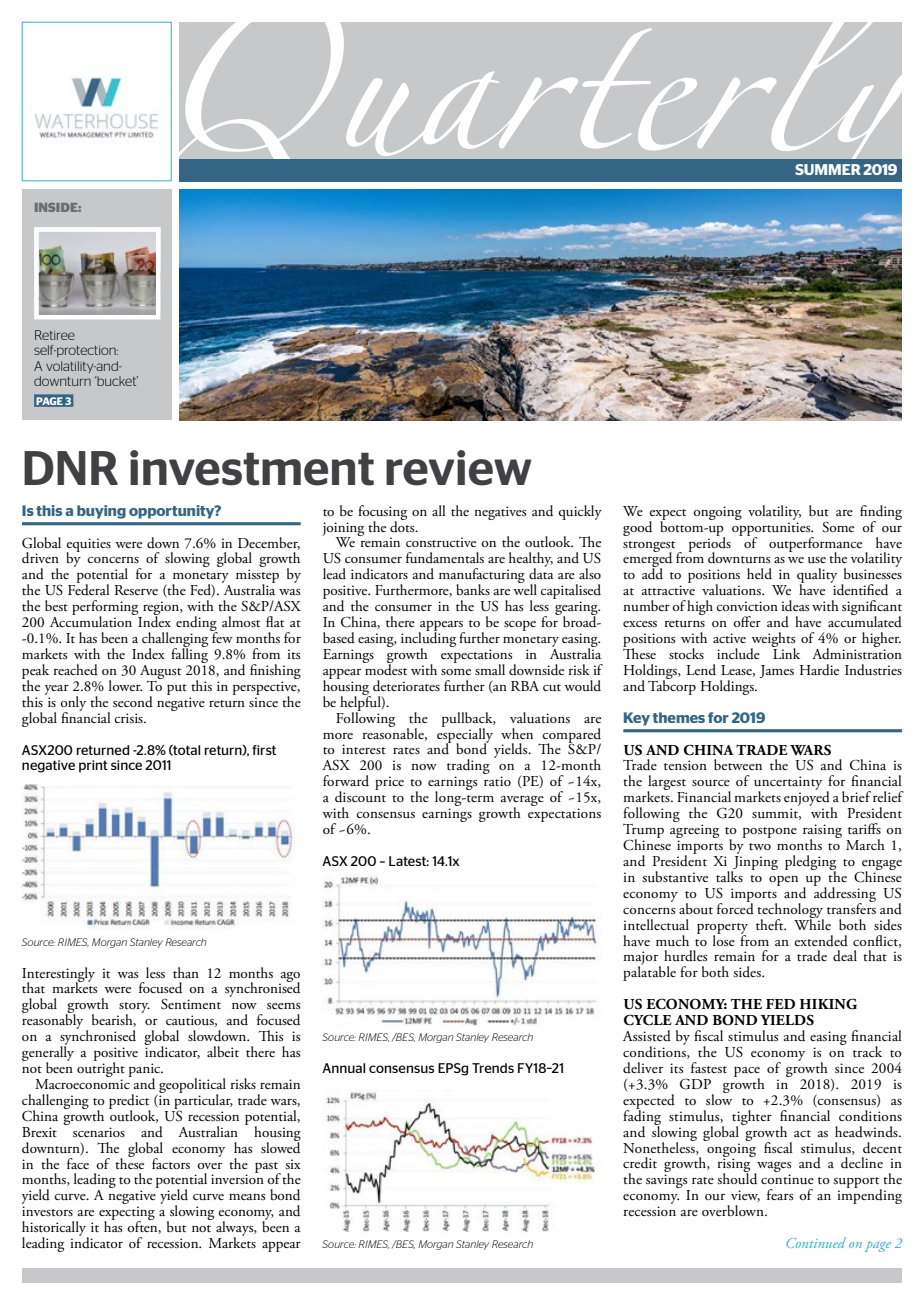 This screenshot has height=1308, width=924. I want to click on Trends, so click(493, 1068).
